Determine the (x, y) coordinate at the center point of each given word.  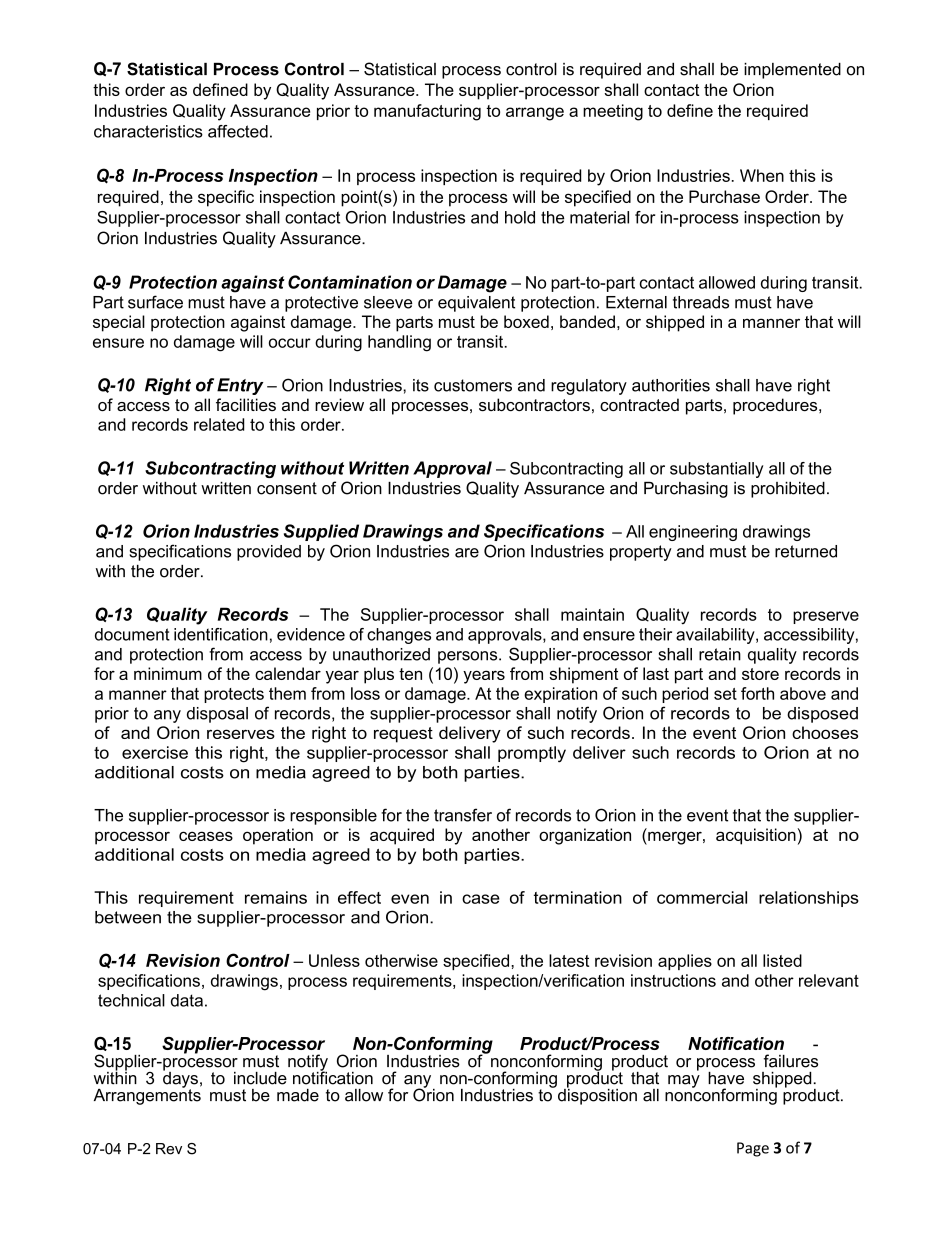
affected (238, 131)
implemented (792, 71)
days (180, 1079)
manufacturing (427, 112)
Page (753, 1149)
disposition (596, 1095)
